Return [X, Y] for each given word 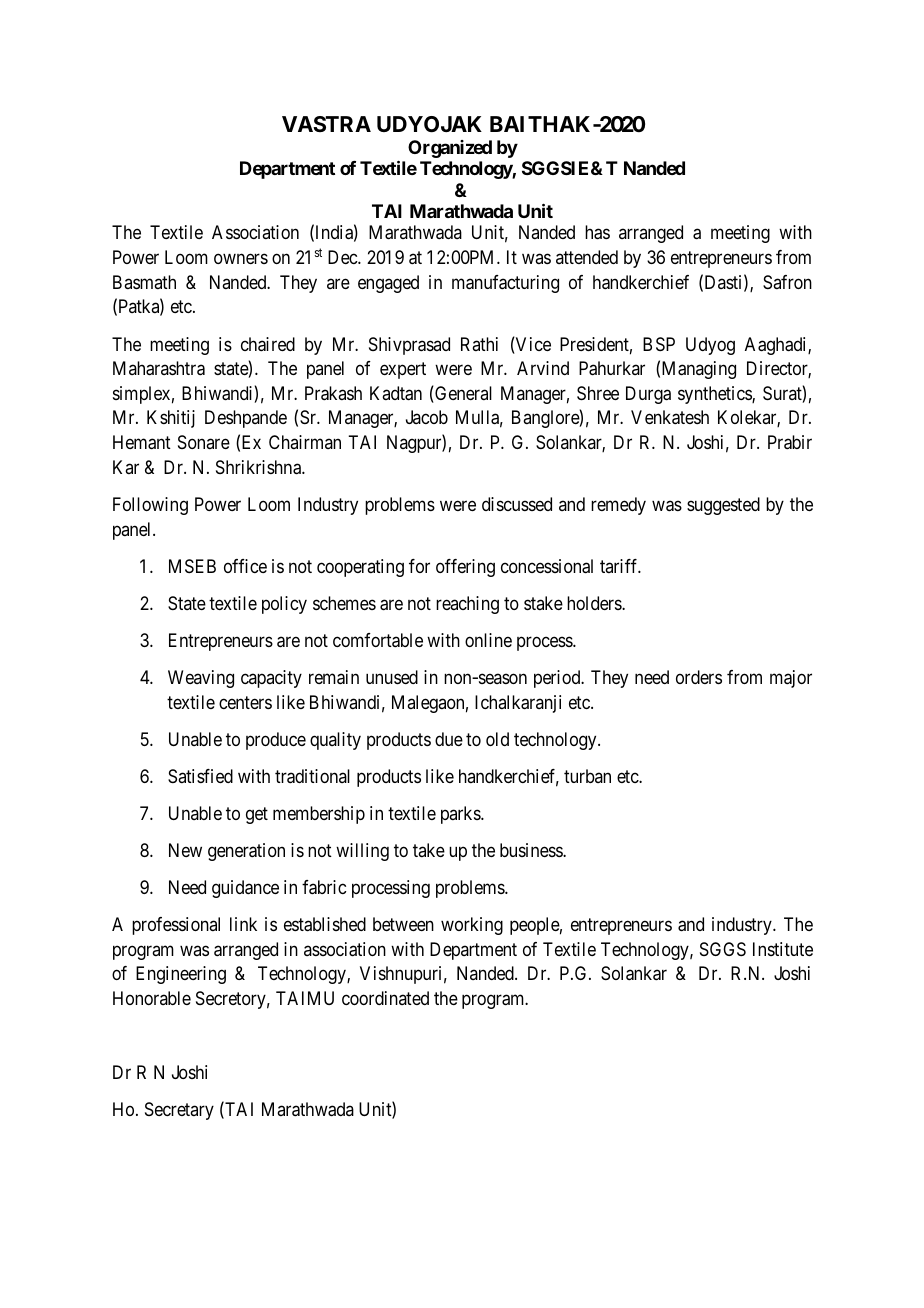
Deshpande [246, 419]
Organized [450, 149]
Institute [783, 949]
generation [246, 852]
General [462, 394]
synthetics [715, 395]
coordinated [385, 998]
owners [241, 259]
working [472, 926]
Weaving [201, 679]
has [597, 232]
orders [699, 677]
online [488, 640]
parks [461, 815]
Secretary [179, 1111]
